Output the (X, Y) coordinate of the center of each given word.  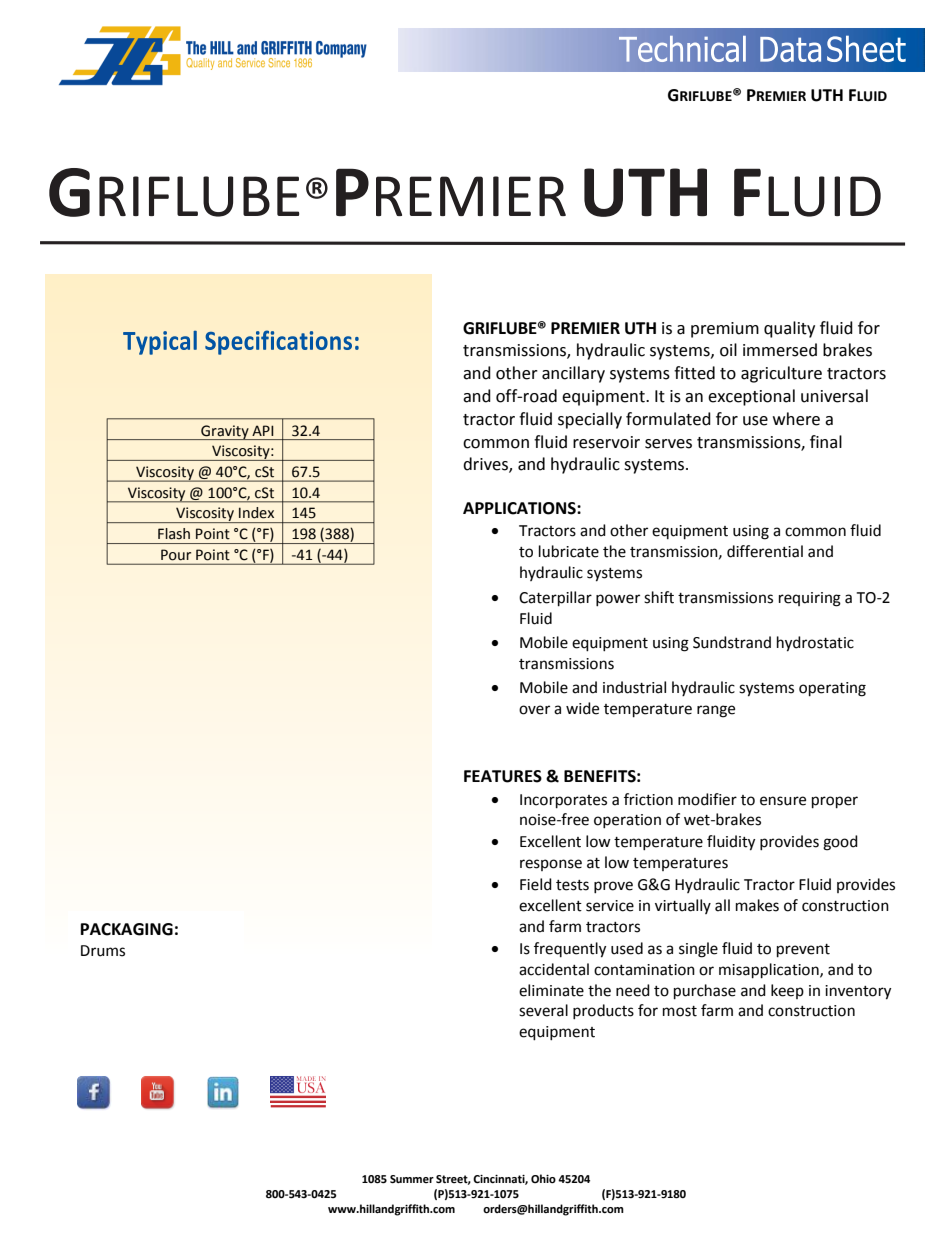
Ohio (543, 1179)
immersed (780, 350)
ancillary (573, 374)
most (680, 1011)
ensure (783, 801)
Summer (412, 1179)
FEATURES (503, 776)
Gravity (225, 432)
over (534, 710)
